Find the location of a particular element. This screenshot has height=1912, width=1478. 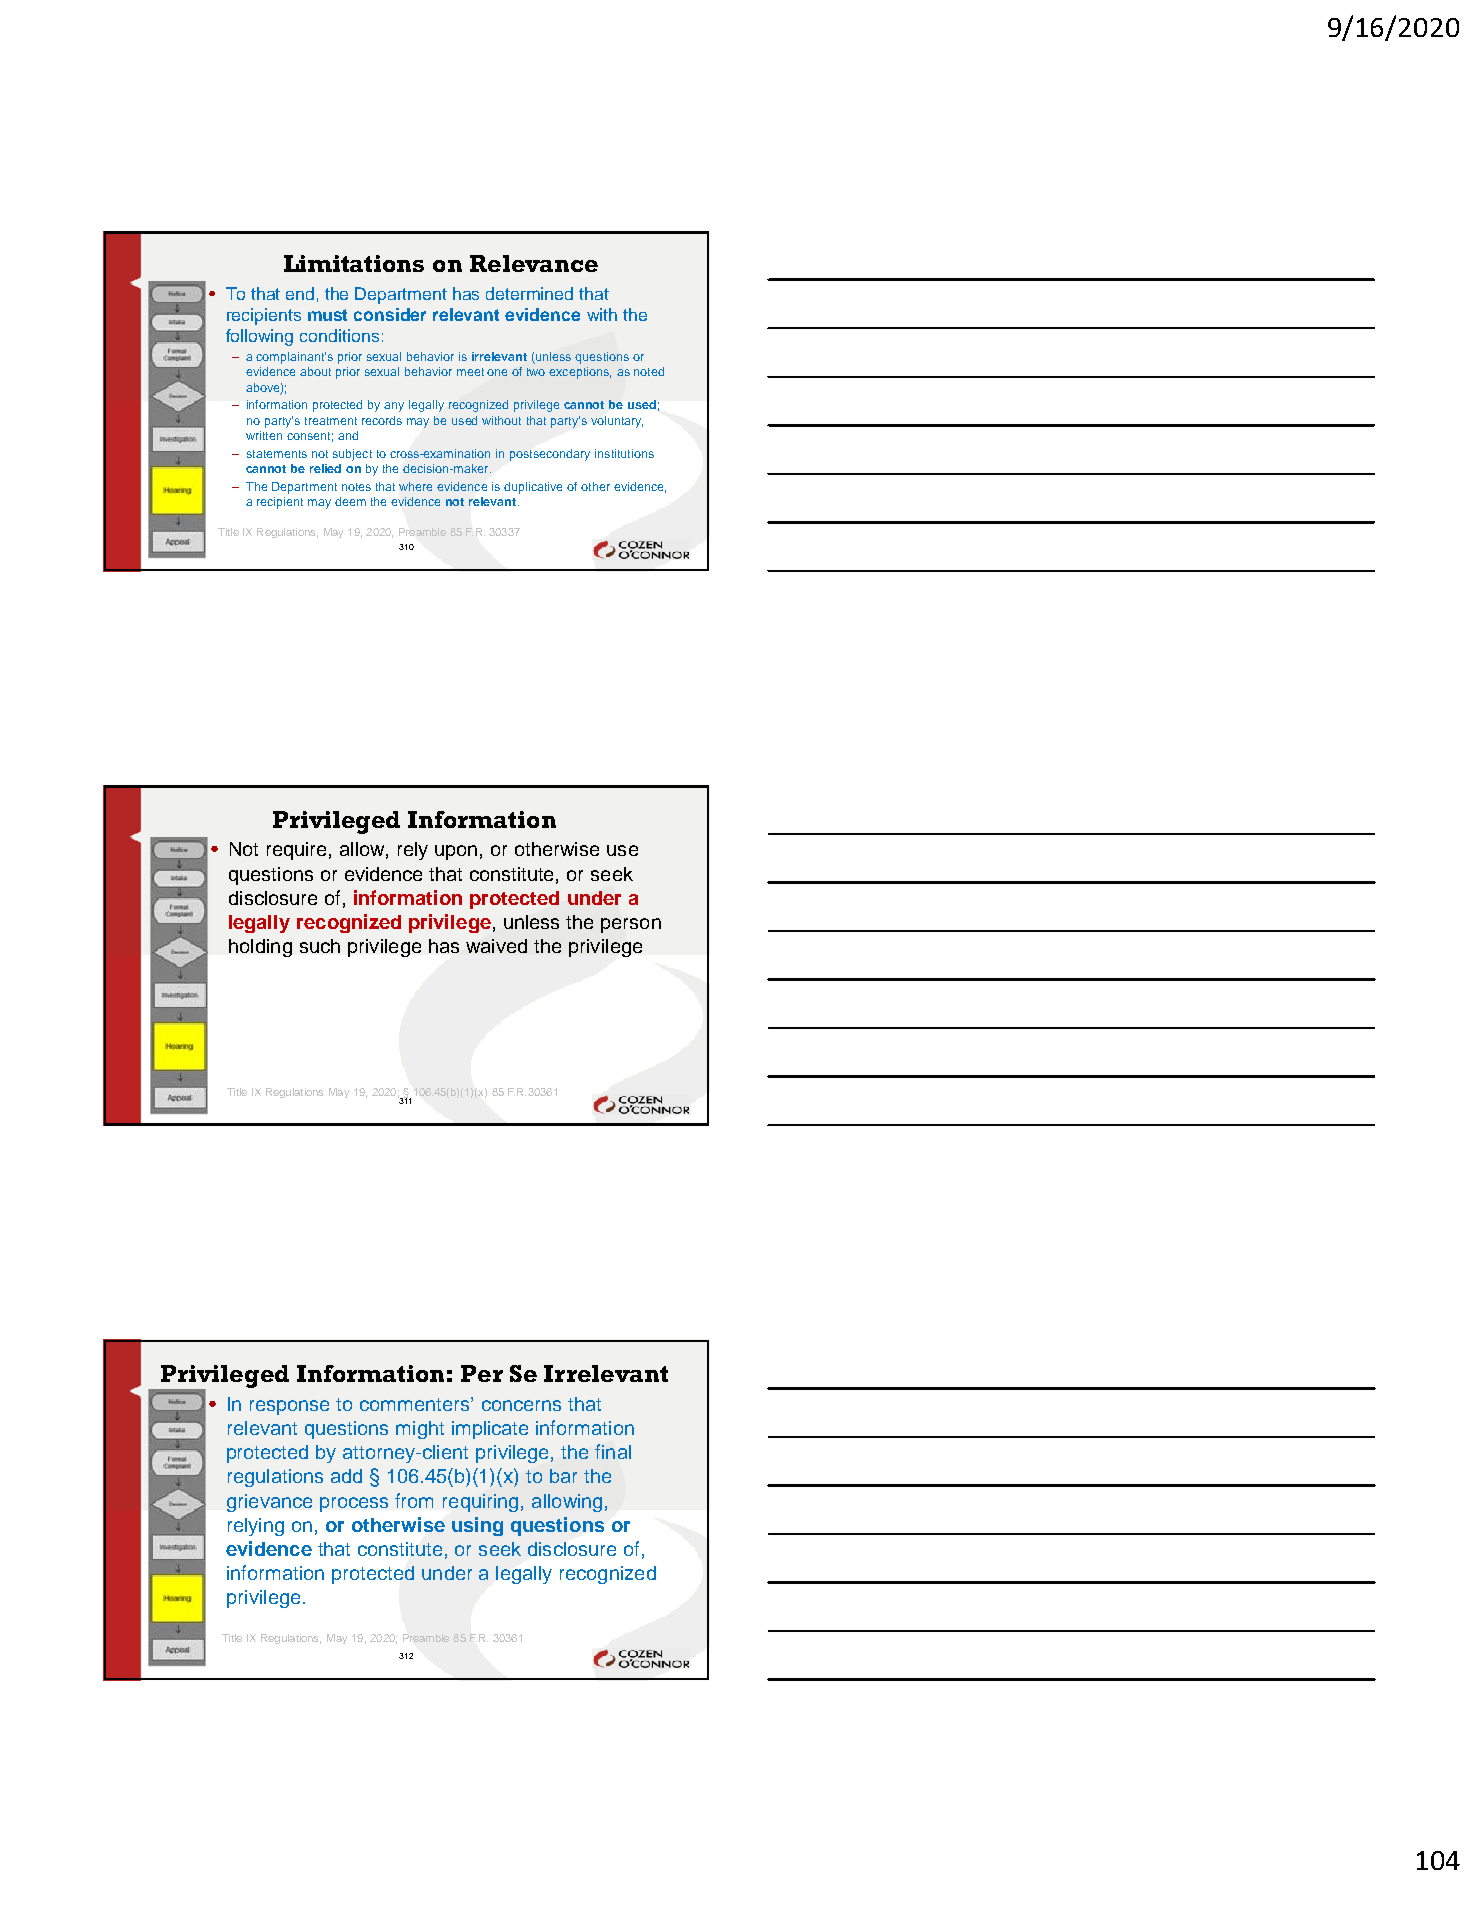

require is located at coordinates (296, 851).
